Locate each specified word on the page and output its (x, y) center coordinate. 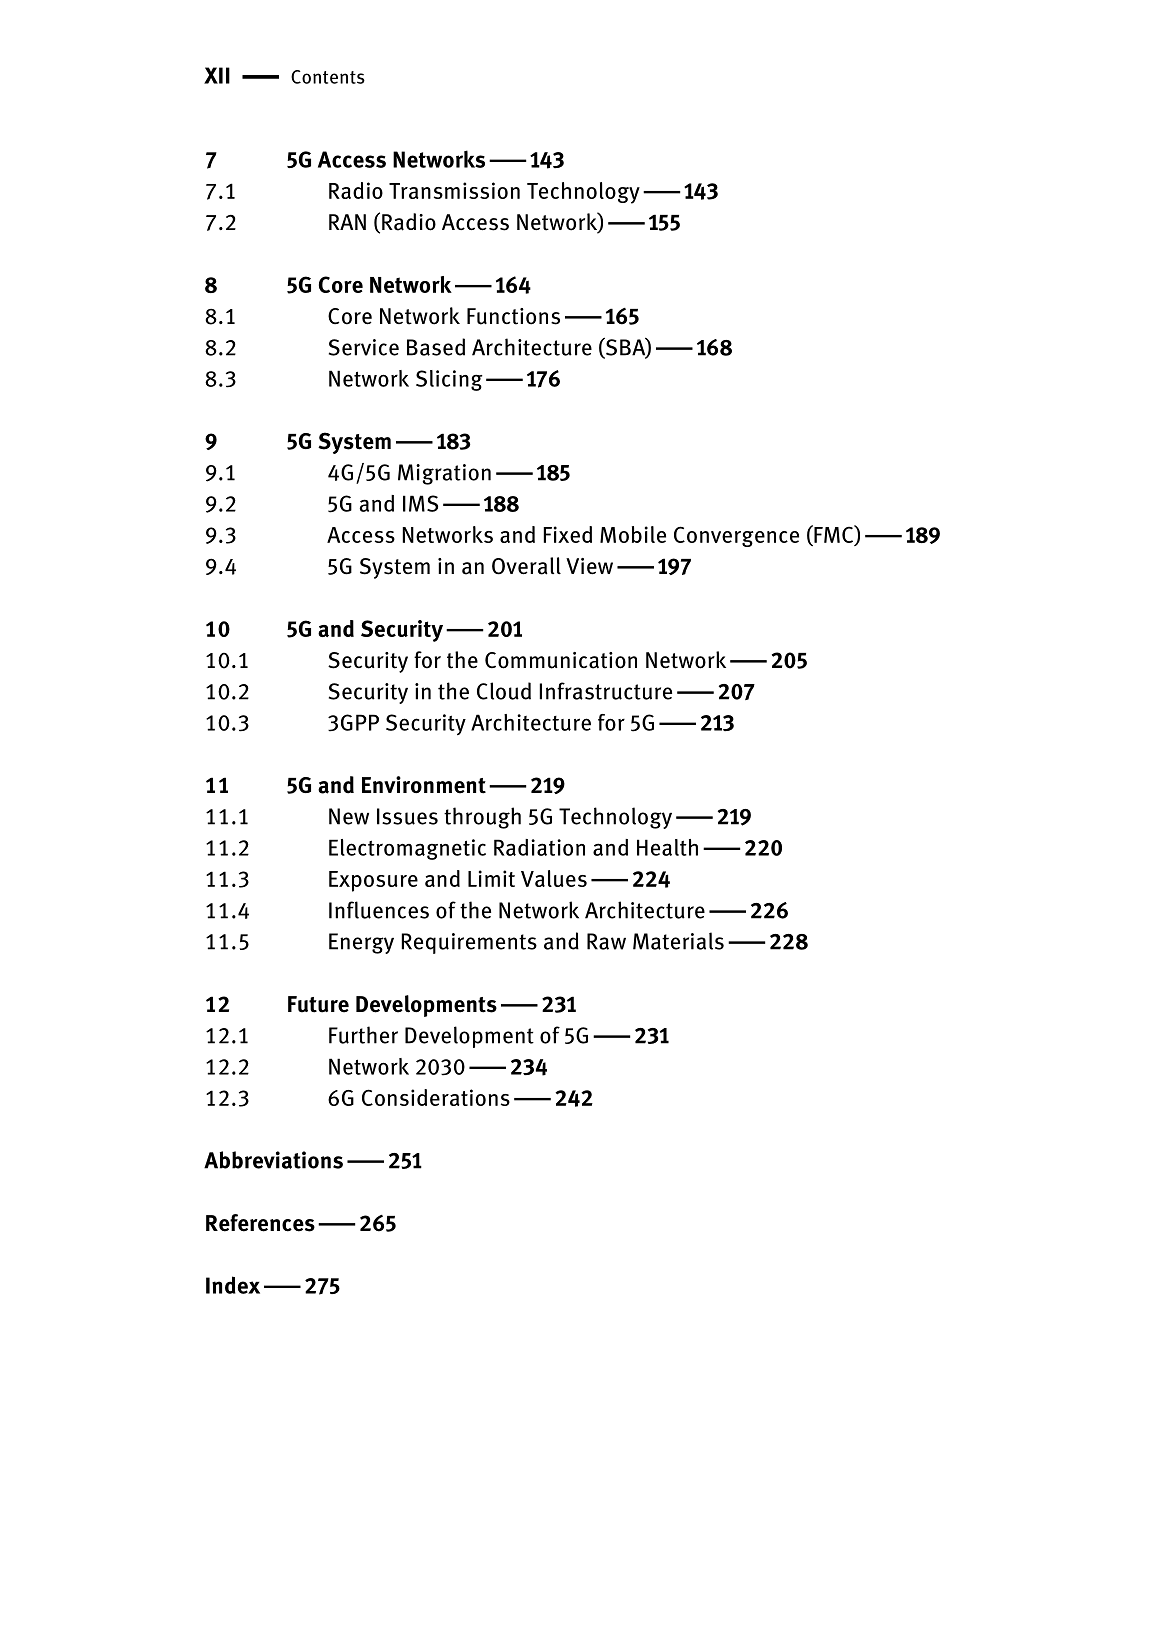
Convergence (736, 536)
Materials (678, 941)
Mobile (633, 534)
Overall (526, 566)
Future (318, 1004)
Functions (513, 316)
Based (436, 347)
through (482, 818)
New (349, 816)
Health (667, 847)
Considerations (436, 1097)
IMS (420, 503)
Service (364, 347)
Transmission (454, 190)
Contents (328, 77)
